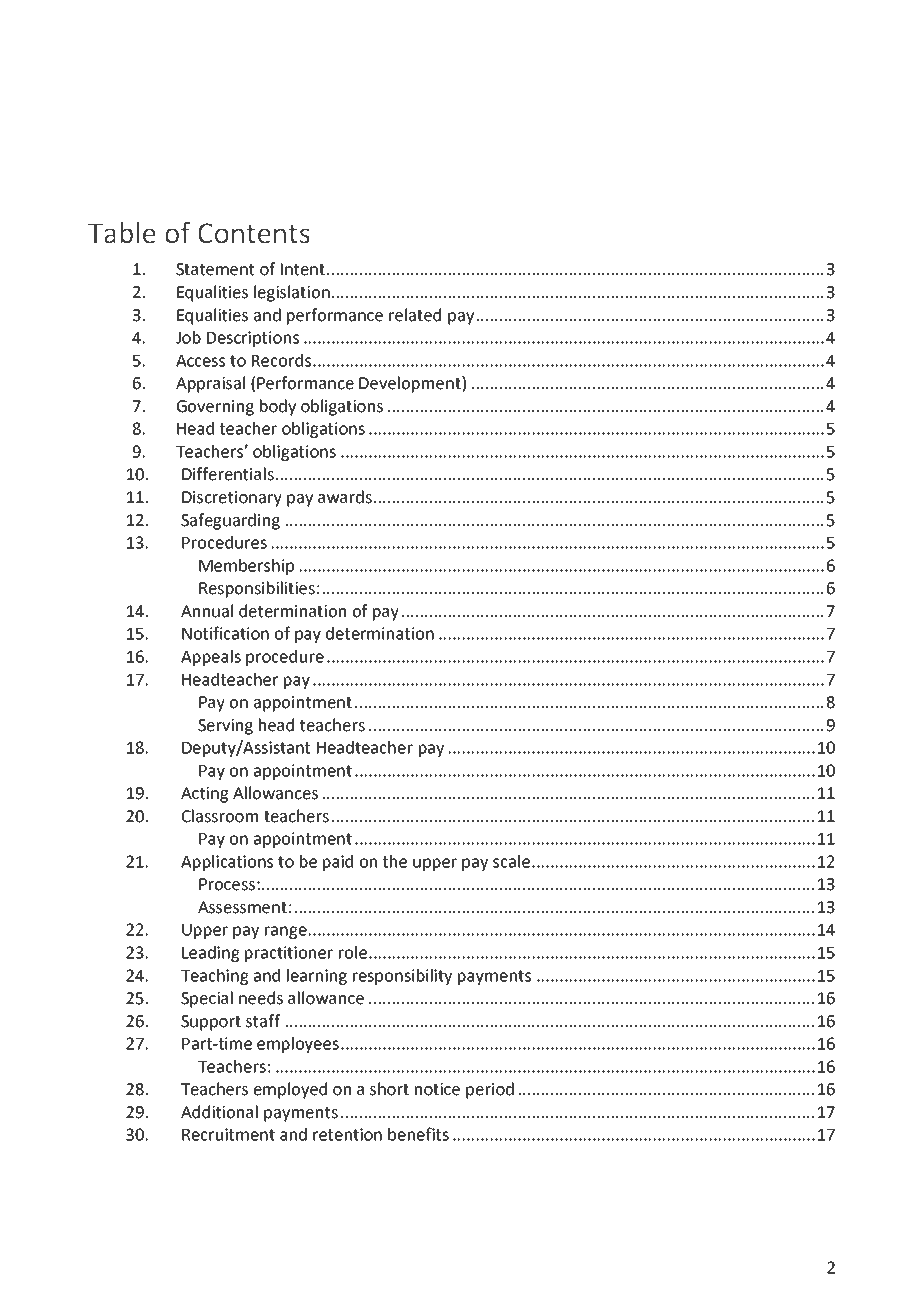  I want to click on Contents, so click(254, 233).
